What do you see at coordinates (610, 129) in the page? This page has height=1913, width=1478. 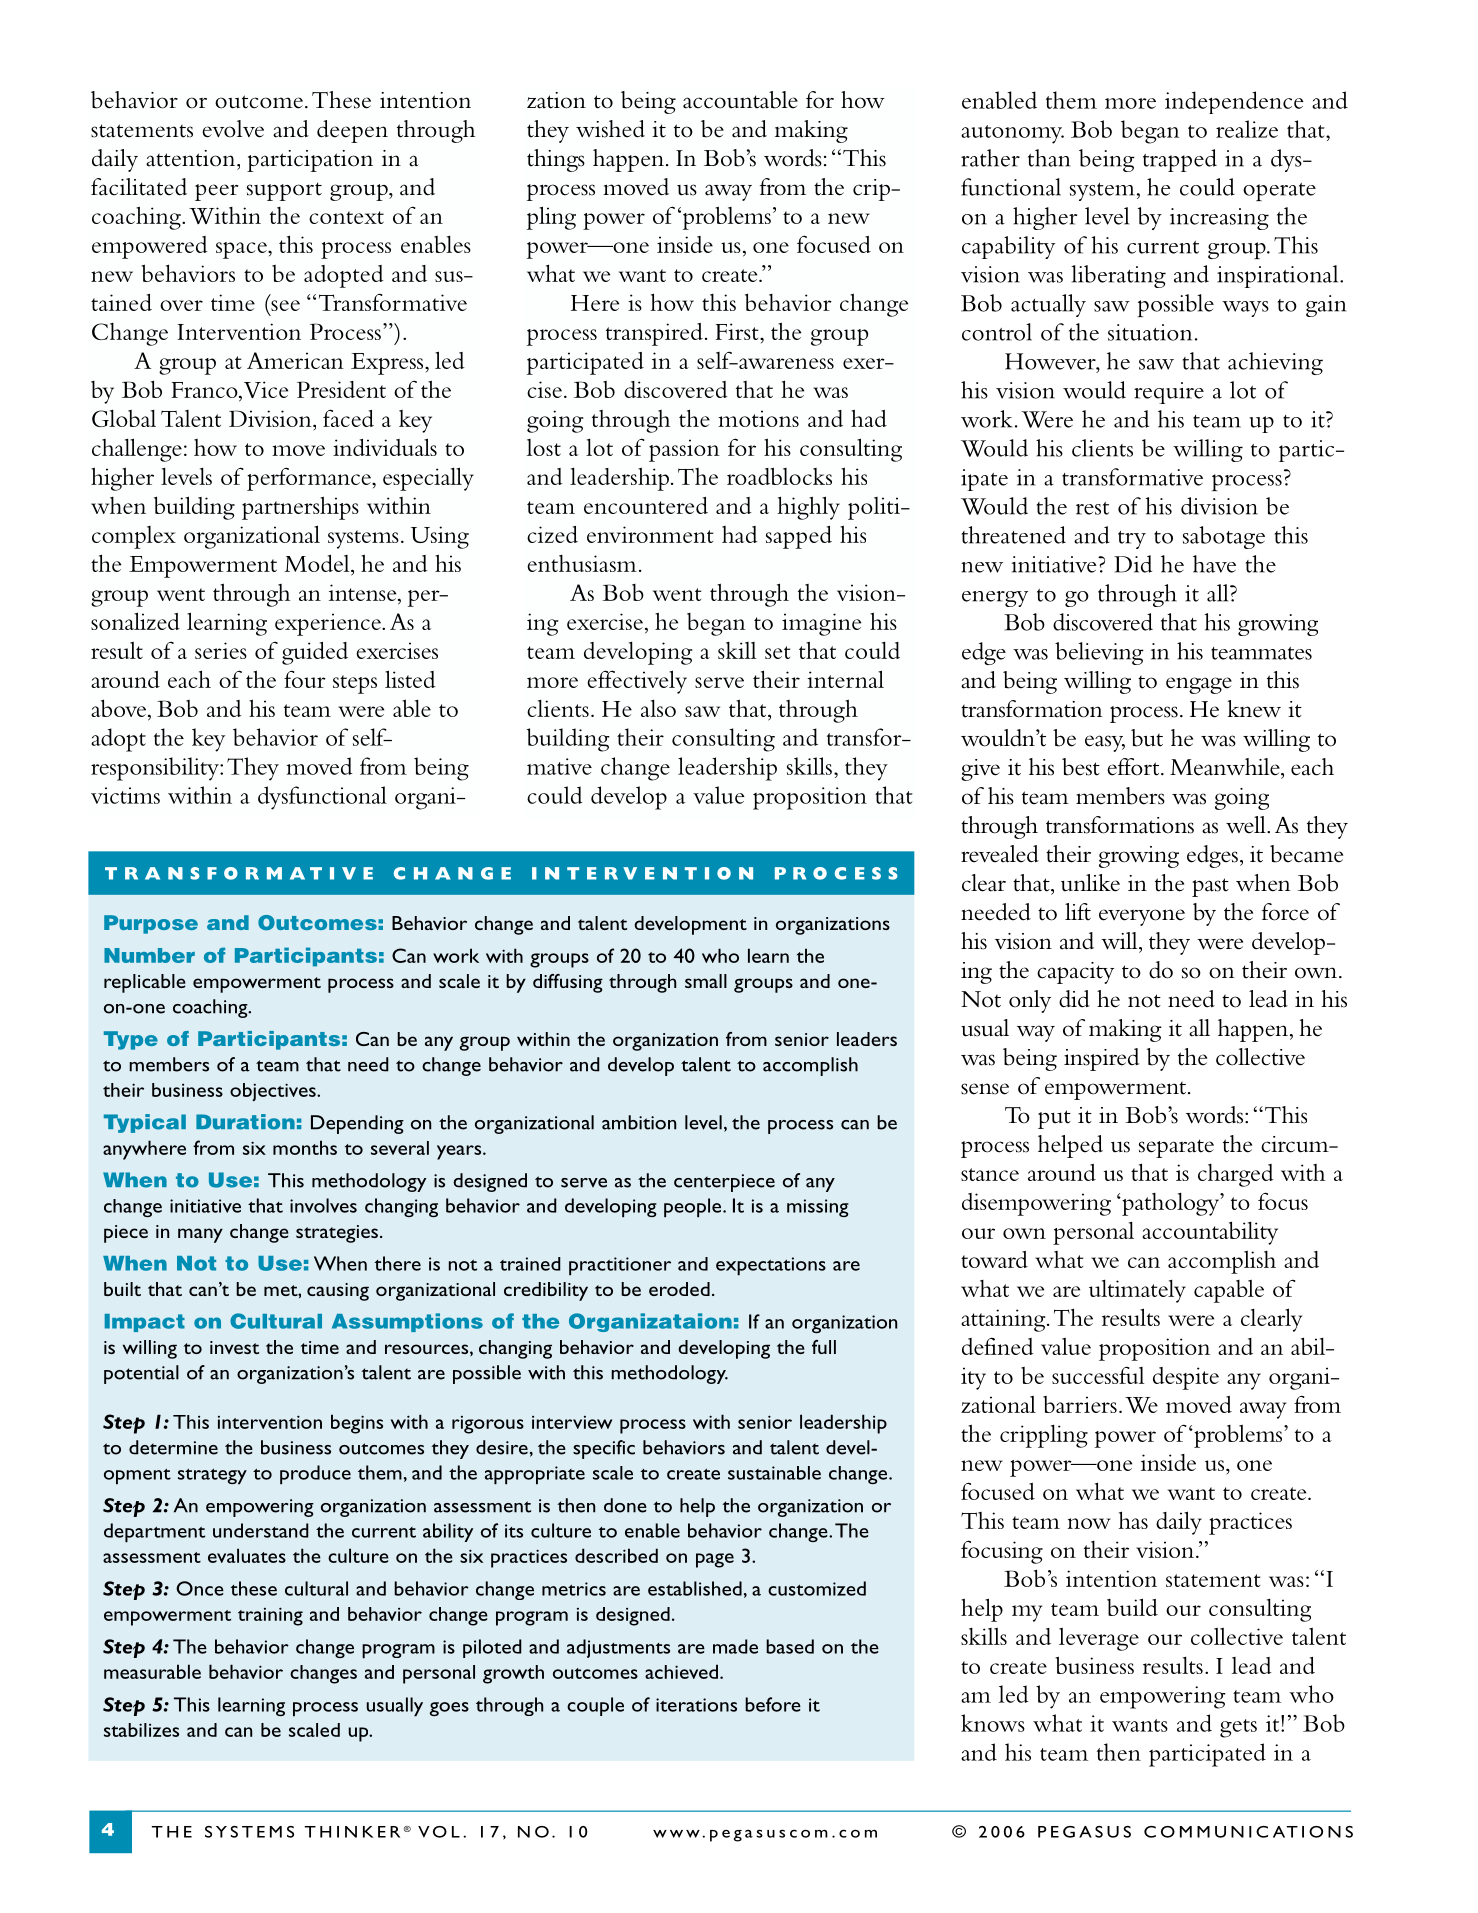 I see `wished` at bounding box center [610, 129].
